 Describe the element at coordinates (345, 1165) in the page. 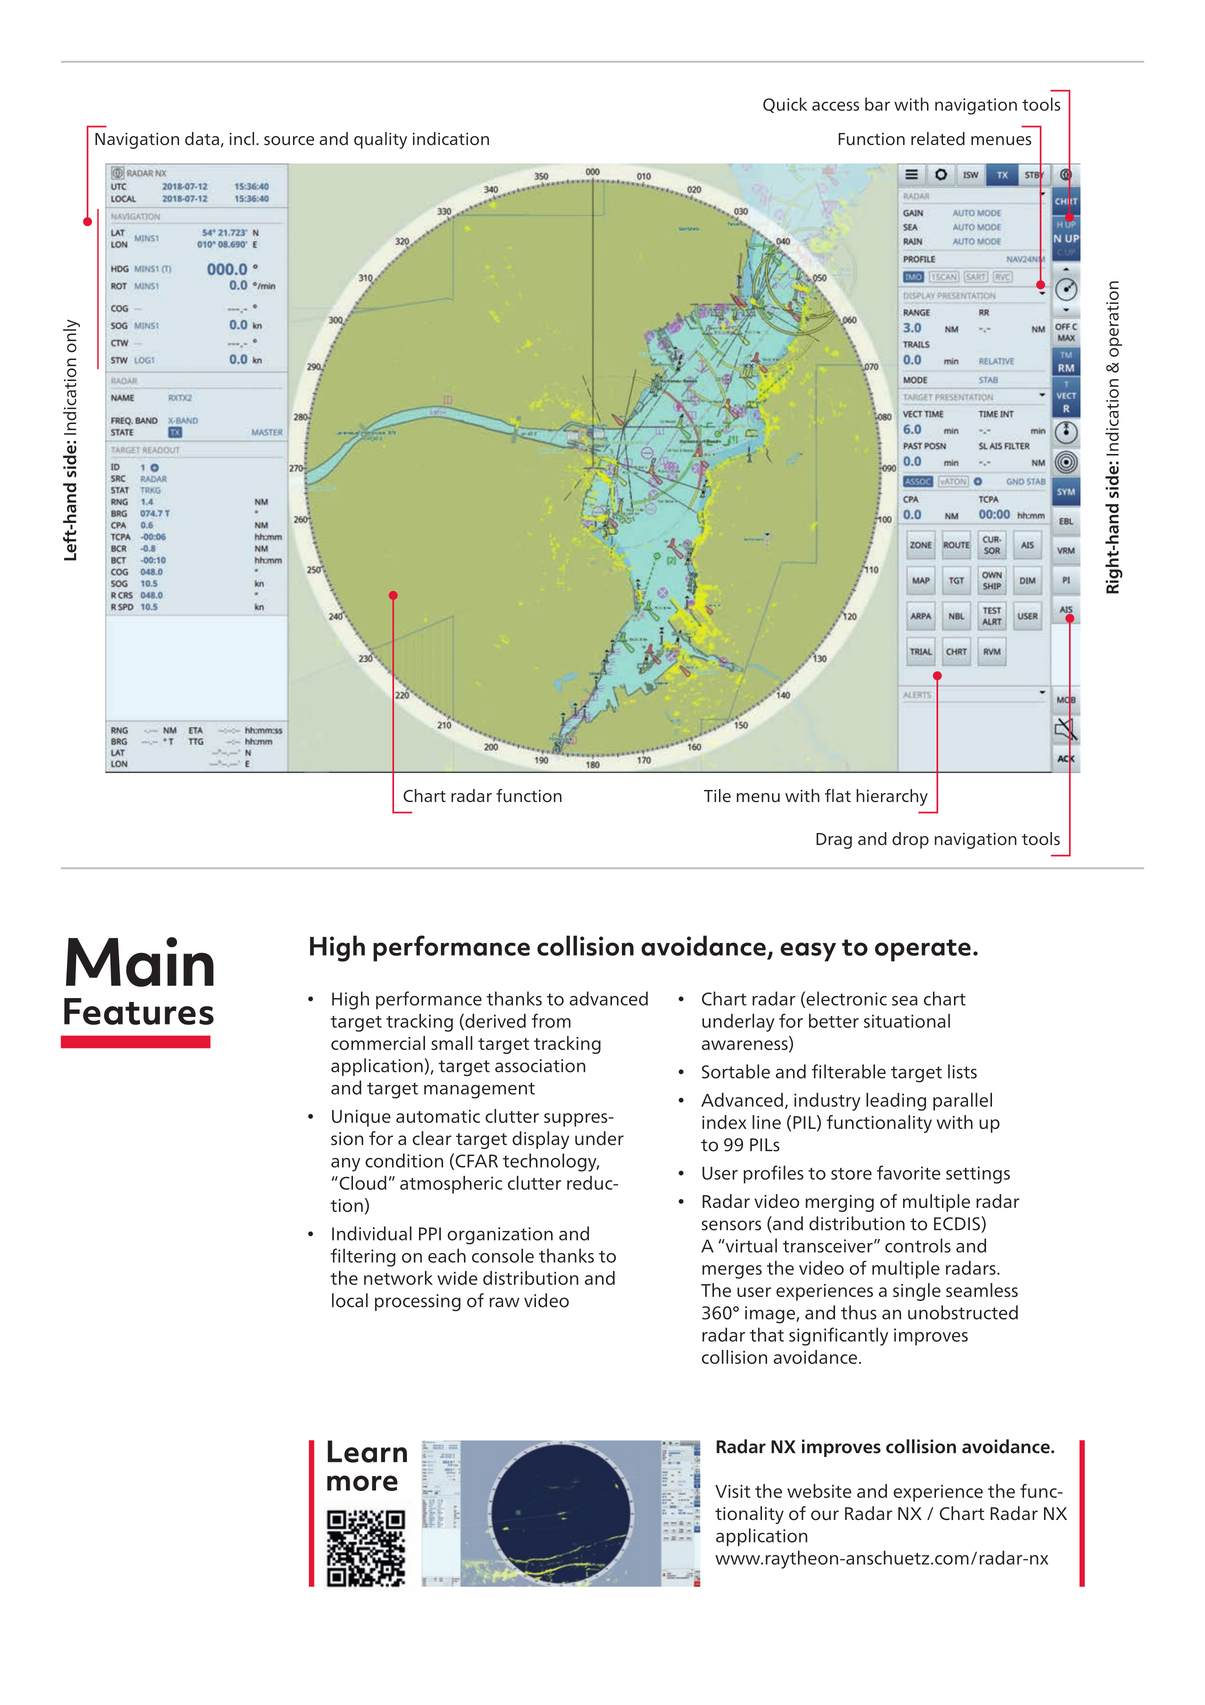

I see `any` at that location.
